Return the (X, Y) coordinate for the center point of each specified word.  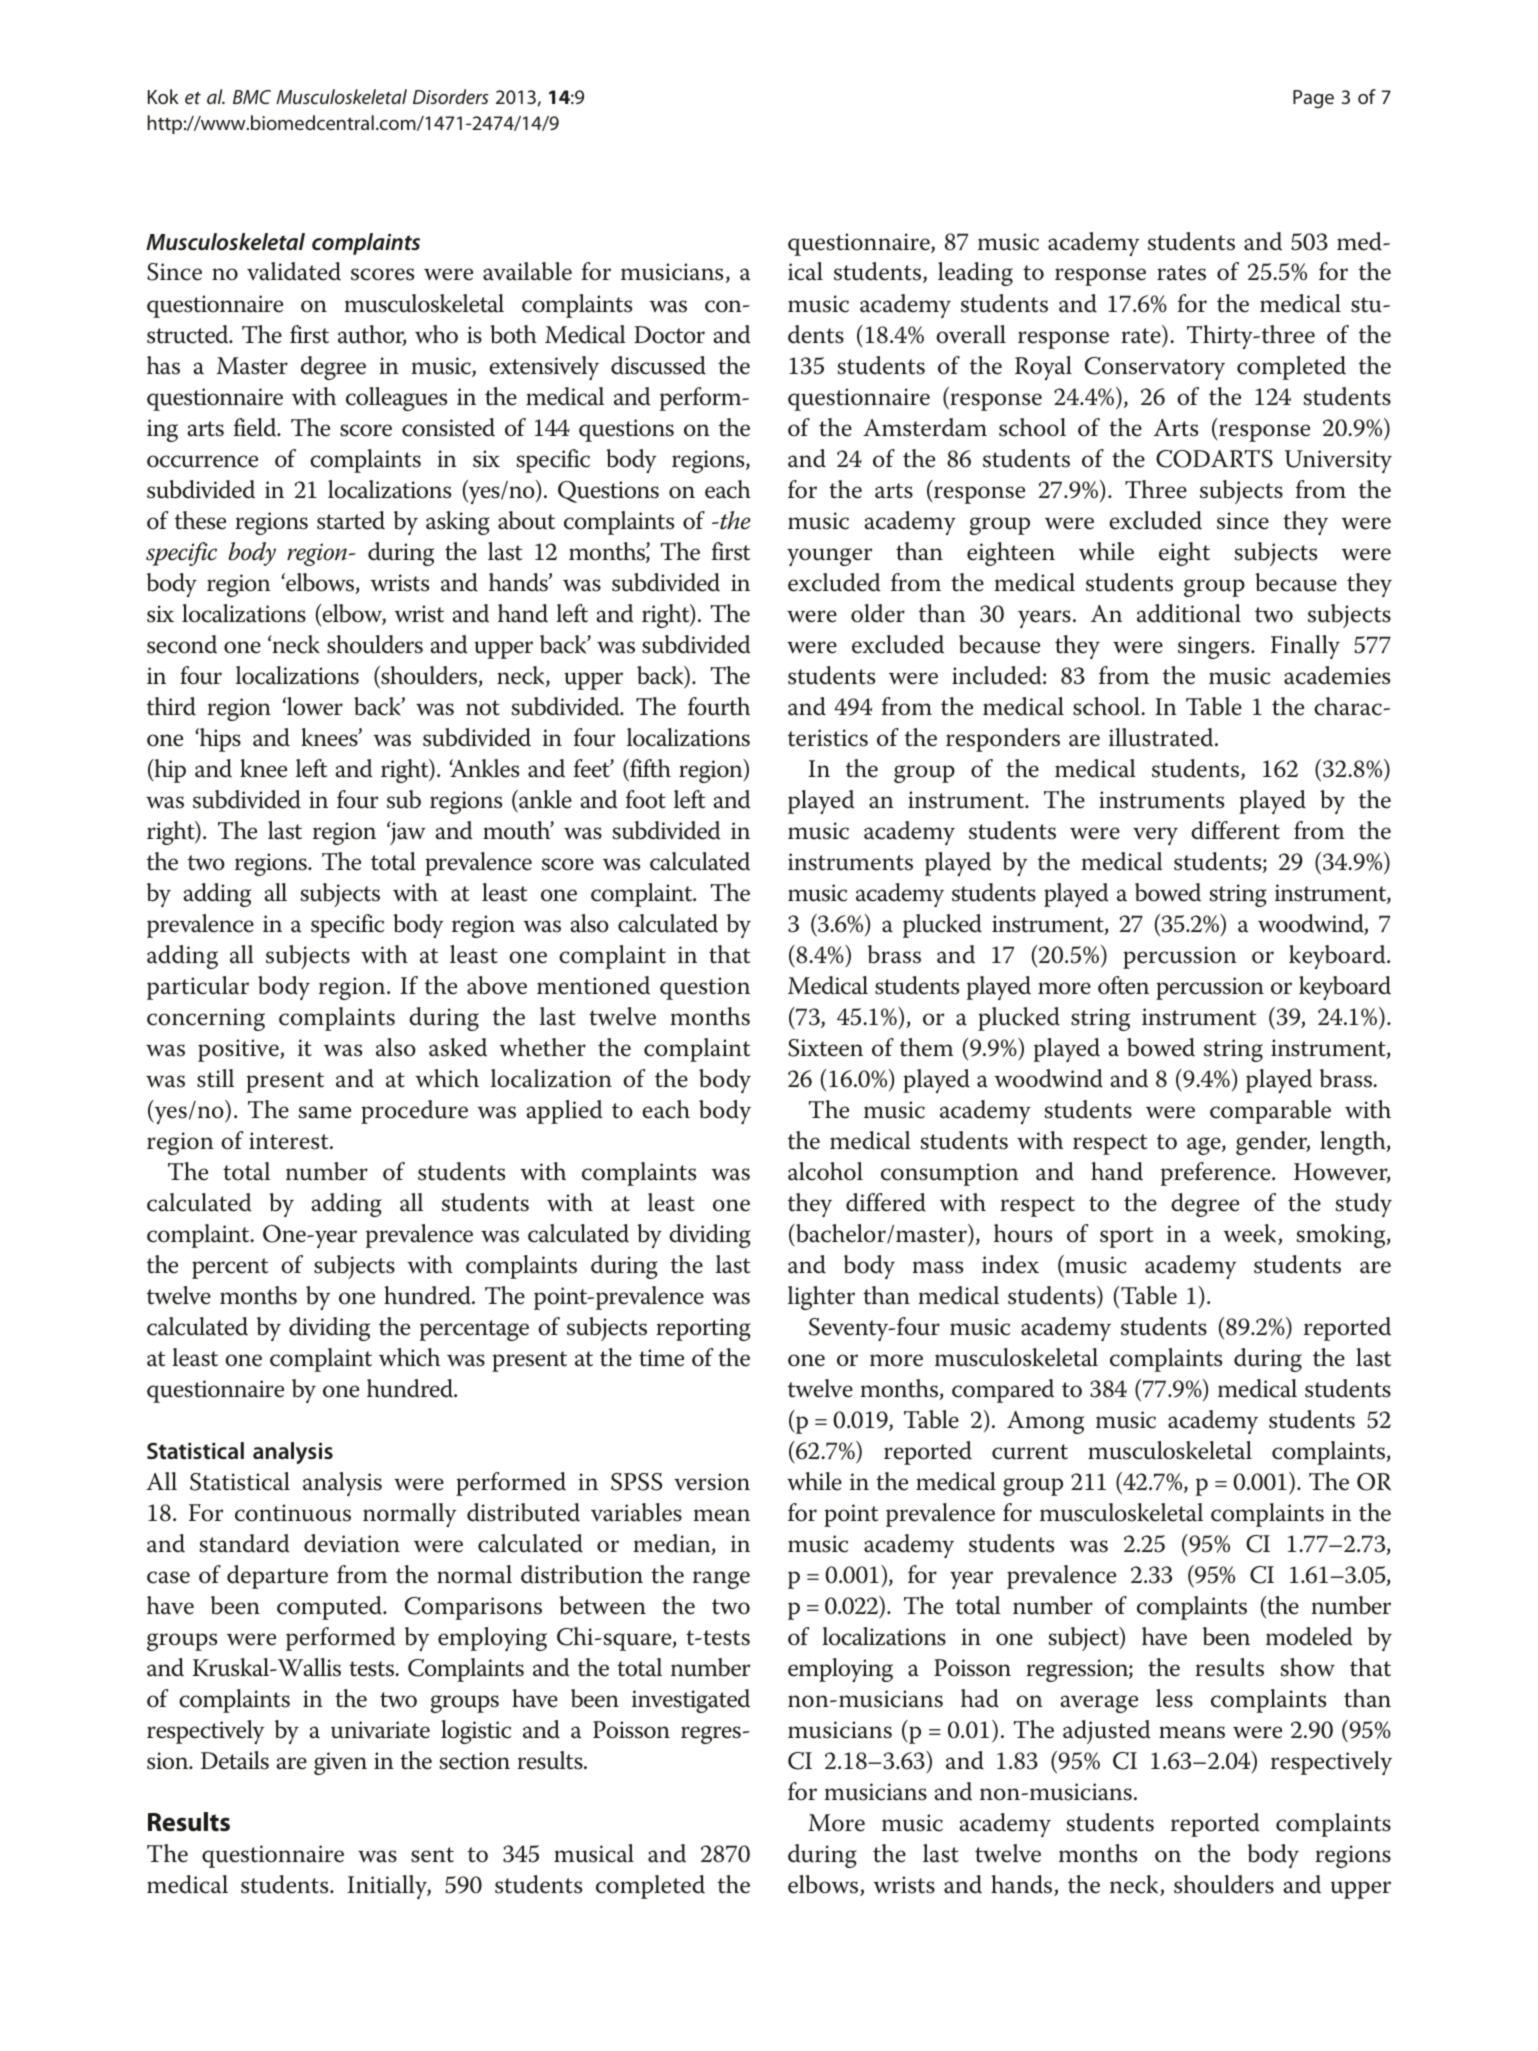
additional (1189, 613)
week (1251, 1234)
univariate (380, 1730)
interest (290, 1141)
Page (1313, 99)
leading (975, 274)
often (1123, 985)
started (351, 520)
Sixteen (825, 1048)
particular (198, 988)
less (1174, 1698)
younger (829, 557)
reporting (703, 1329)
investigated (691, 1701)
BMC (252, 97)
